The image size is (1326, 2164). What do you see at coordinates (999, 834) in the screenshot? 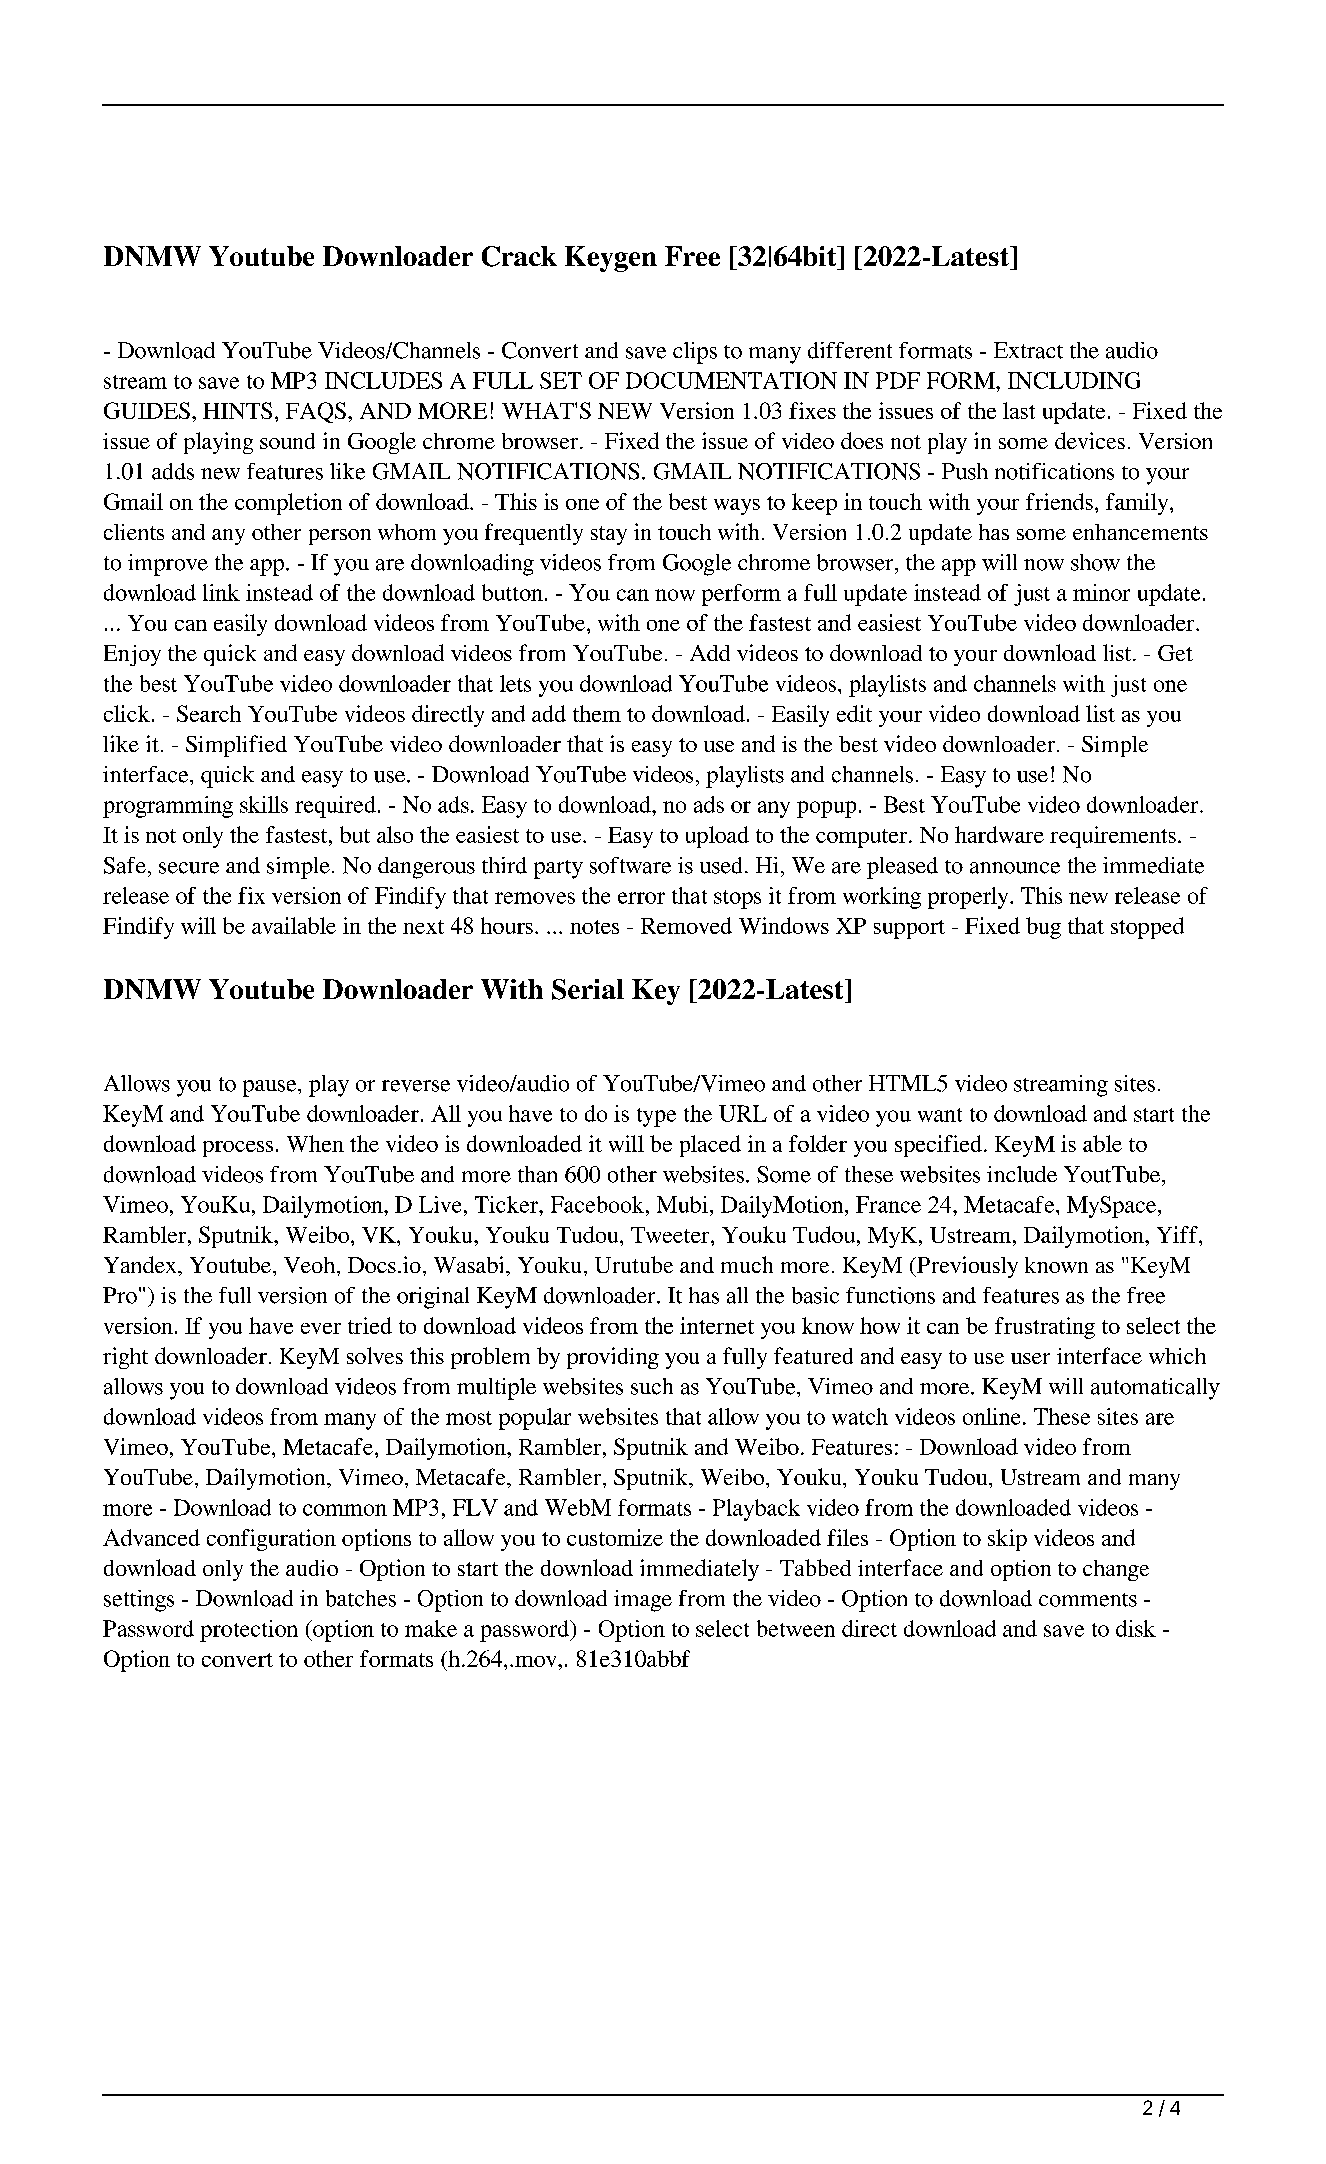
I see `hardware` at bounding box center [999, 834].
